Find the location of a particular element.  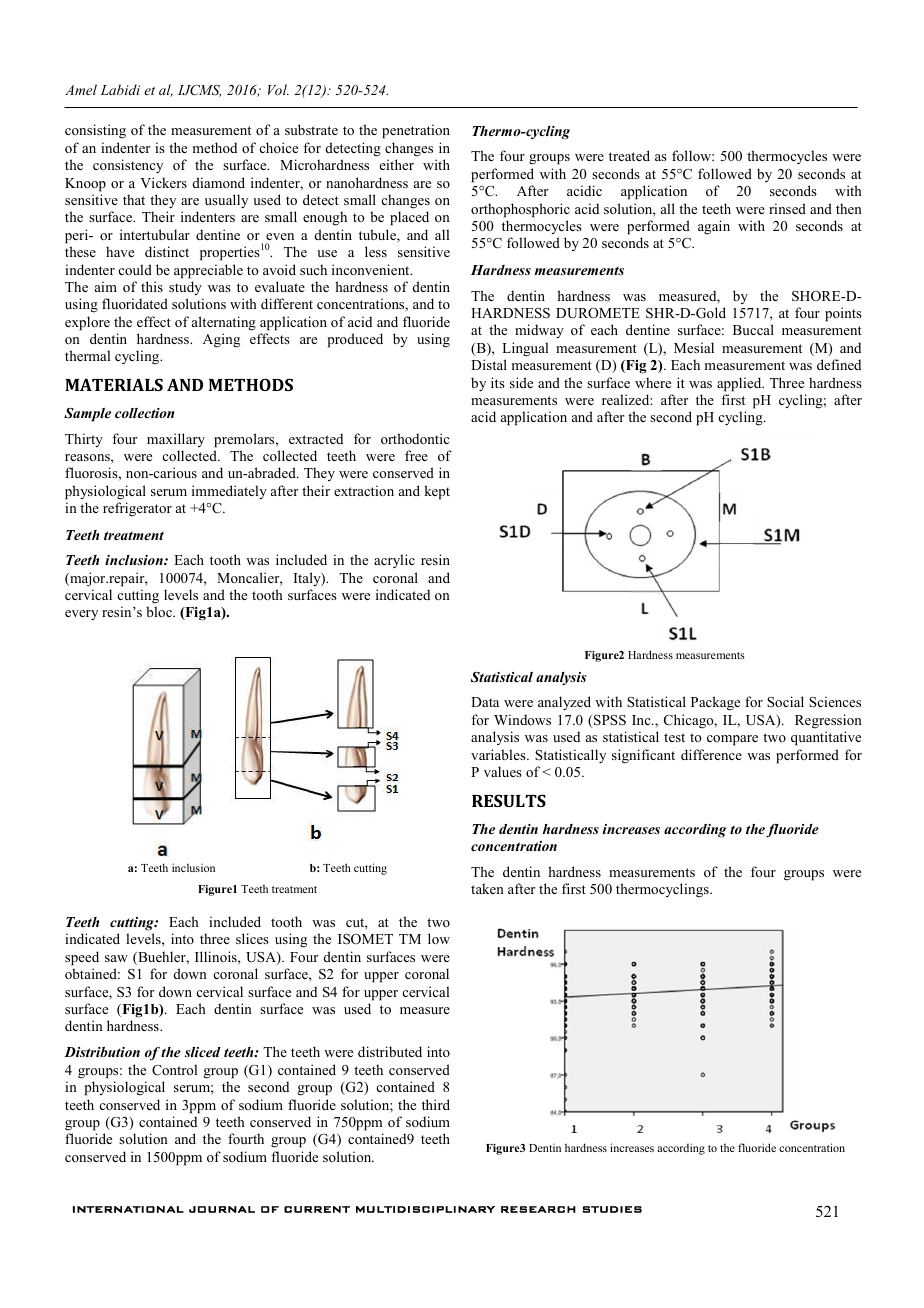

collection is located at coordinates (144, 413).
